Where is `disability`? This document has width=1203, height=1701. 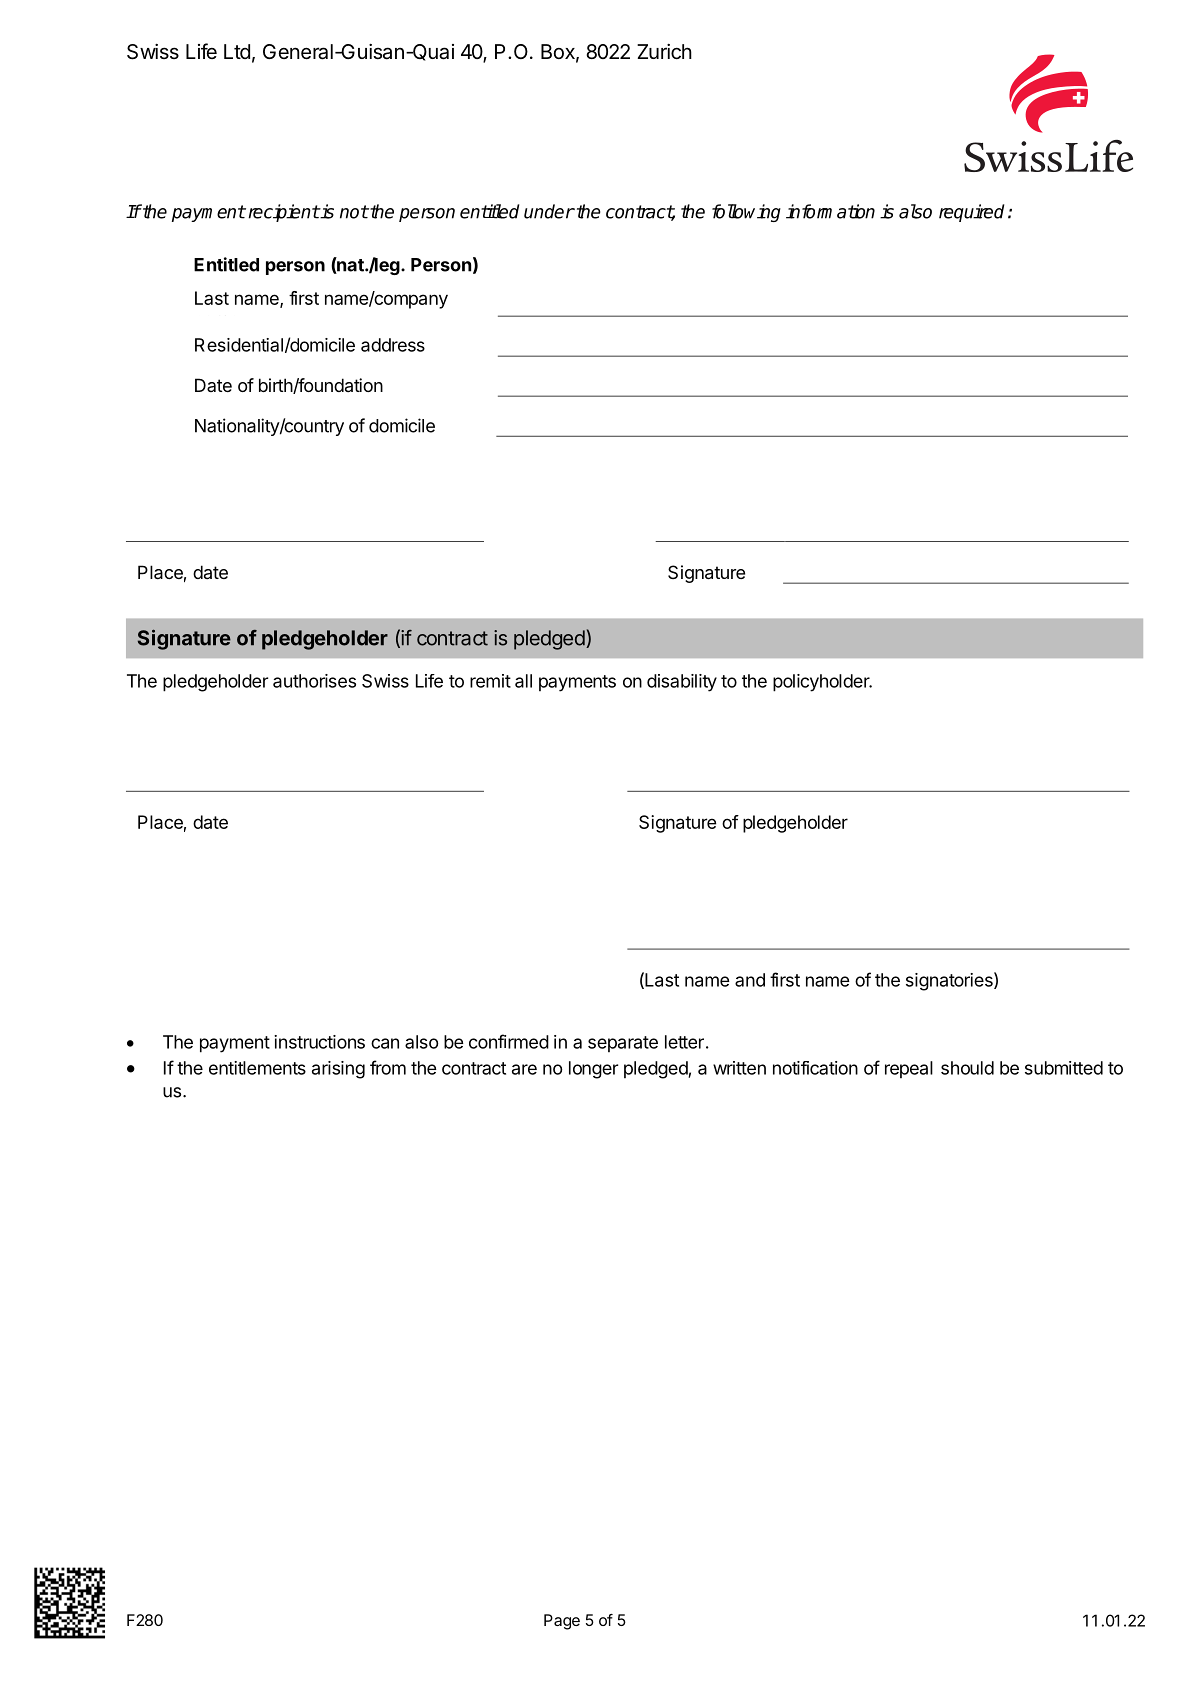
disability is located at coordinates (682, 683).
